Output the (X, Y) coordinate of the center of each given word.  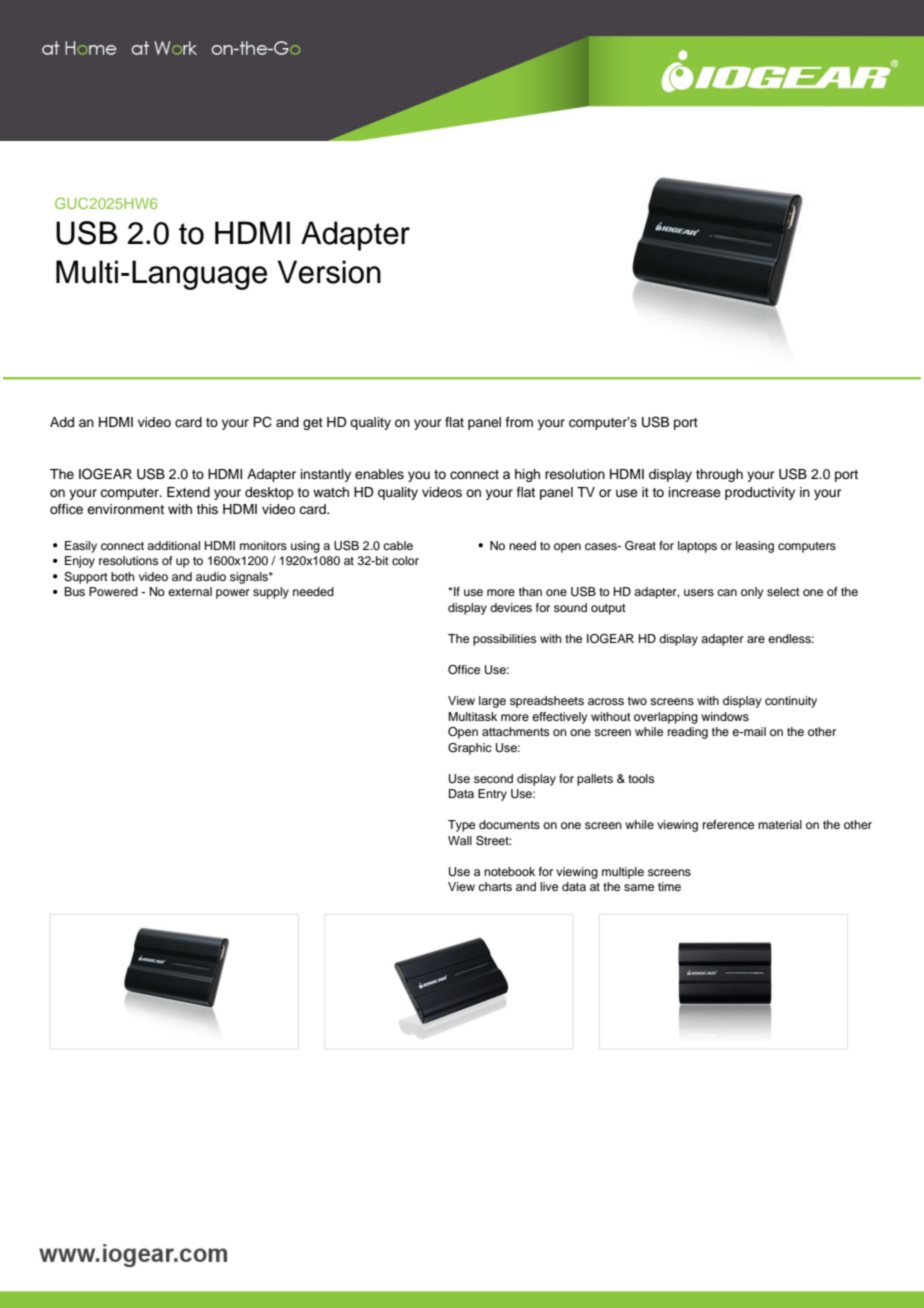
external (190, 591)
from (519, 422)
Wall (460, 840)
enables (379, 474)
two (637, 701)
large (492, 702)
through (719, 475)
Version (329, 272)
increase (695, 492)
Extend (188, 492)
